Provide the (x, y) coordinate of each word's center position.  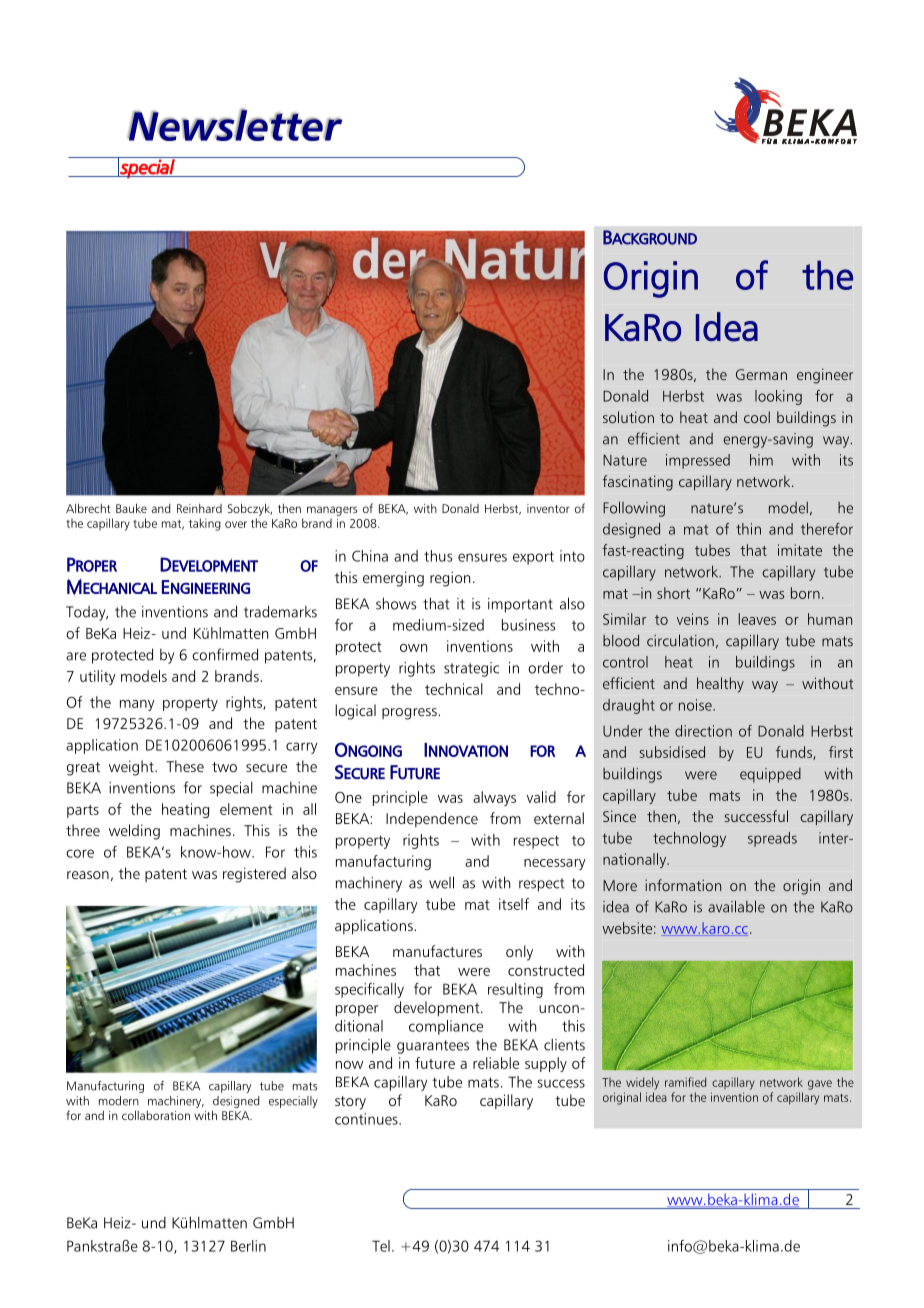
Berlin (248, 1246)
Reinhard (199, 508)
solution (628, 417)
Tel (381, 1246)
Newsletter (235, 124)
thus (438, 556)
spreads (772, 839)
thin (748, 529)
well (441, 882)
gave (820, 1085)
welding (134, 832)
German (761, 374)
